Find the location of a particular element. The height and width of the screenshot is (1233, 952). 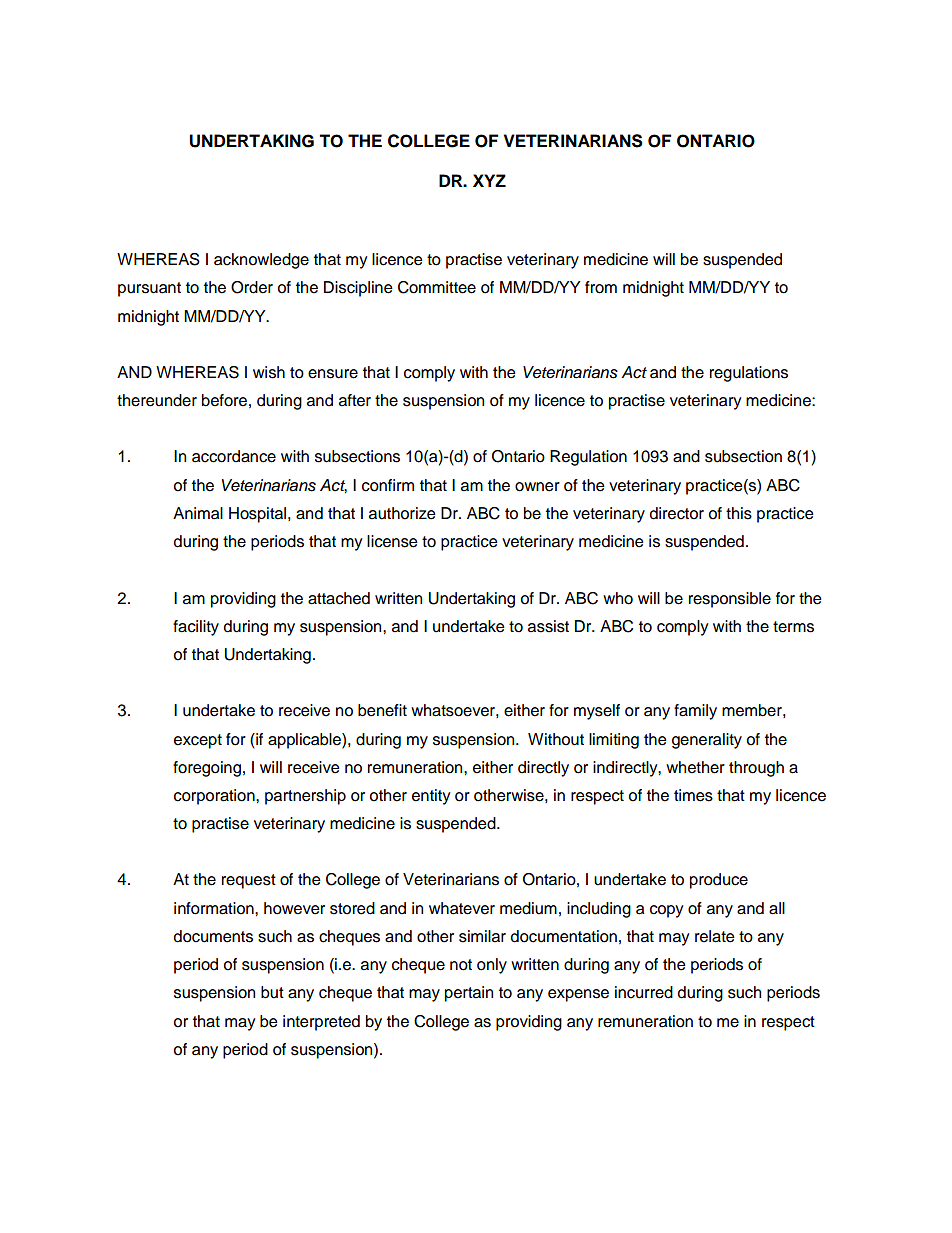

accordance is located at coordinates (234, 456).
